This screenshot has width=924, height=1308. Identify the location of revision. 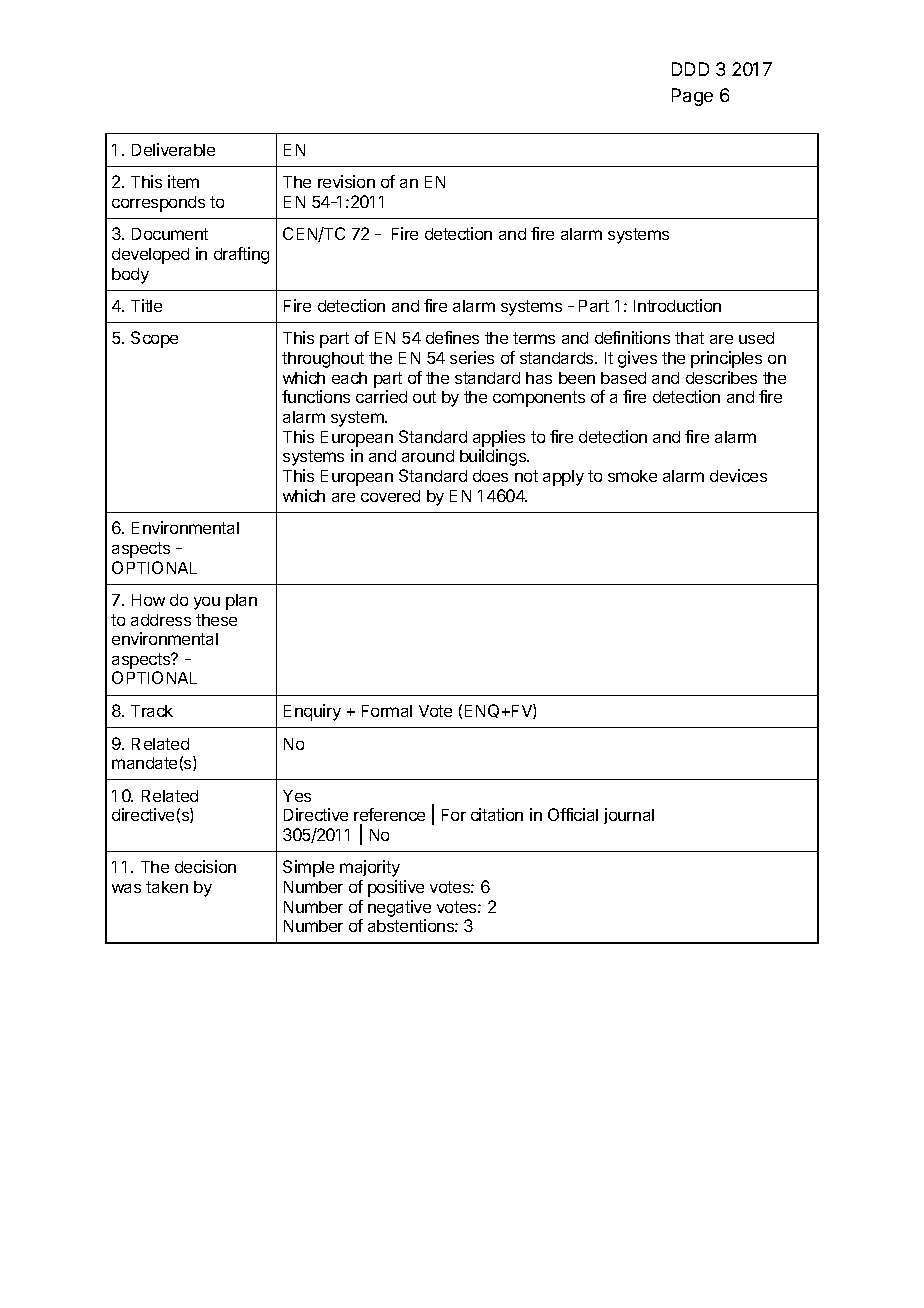
(346, 181).
